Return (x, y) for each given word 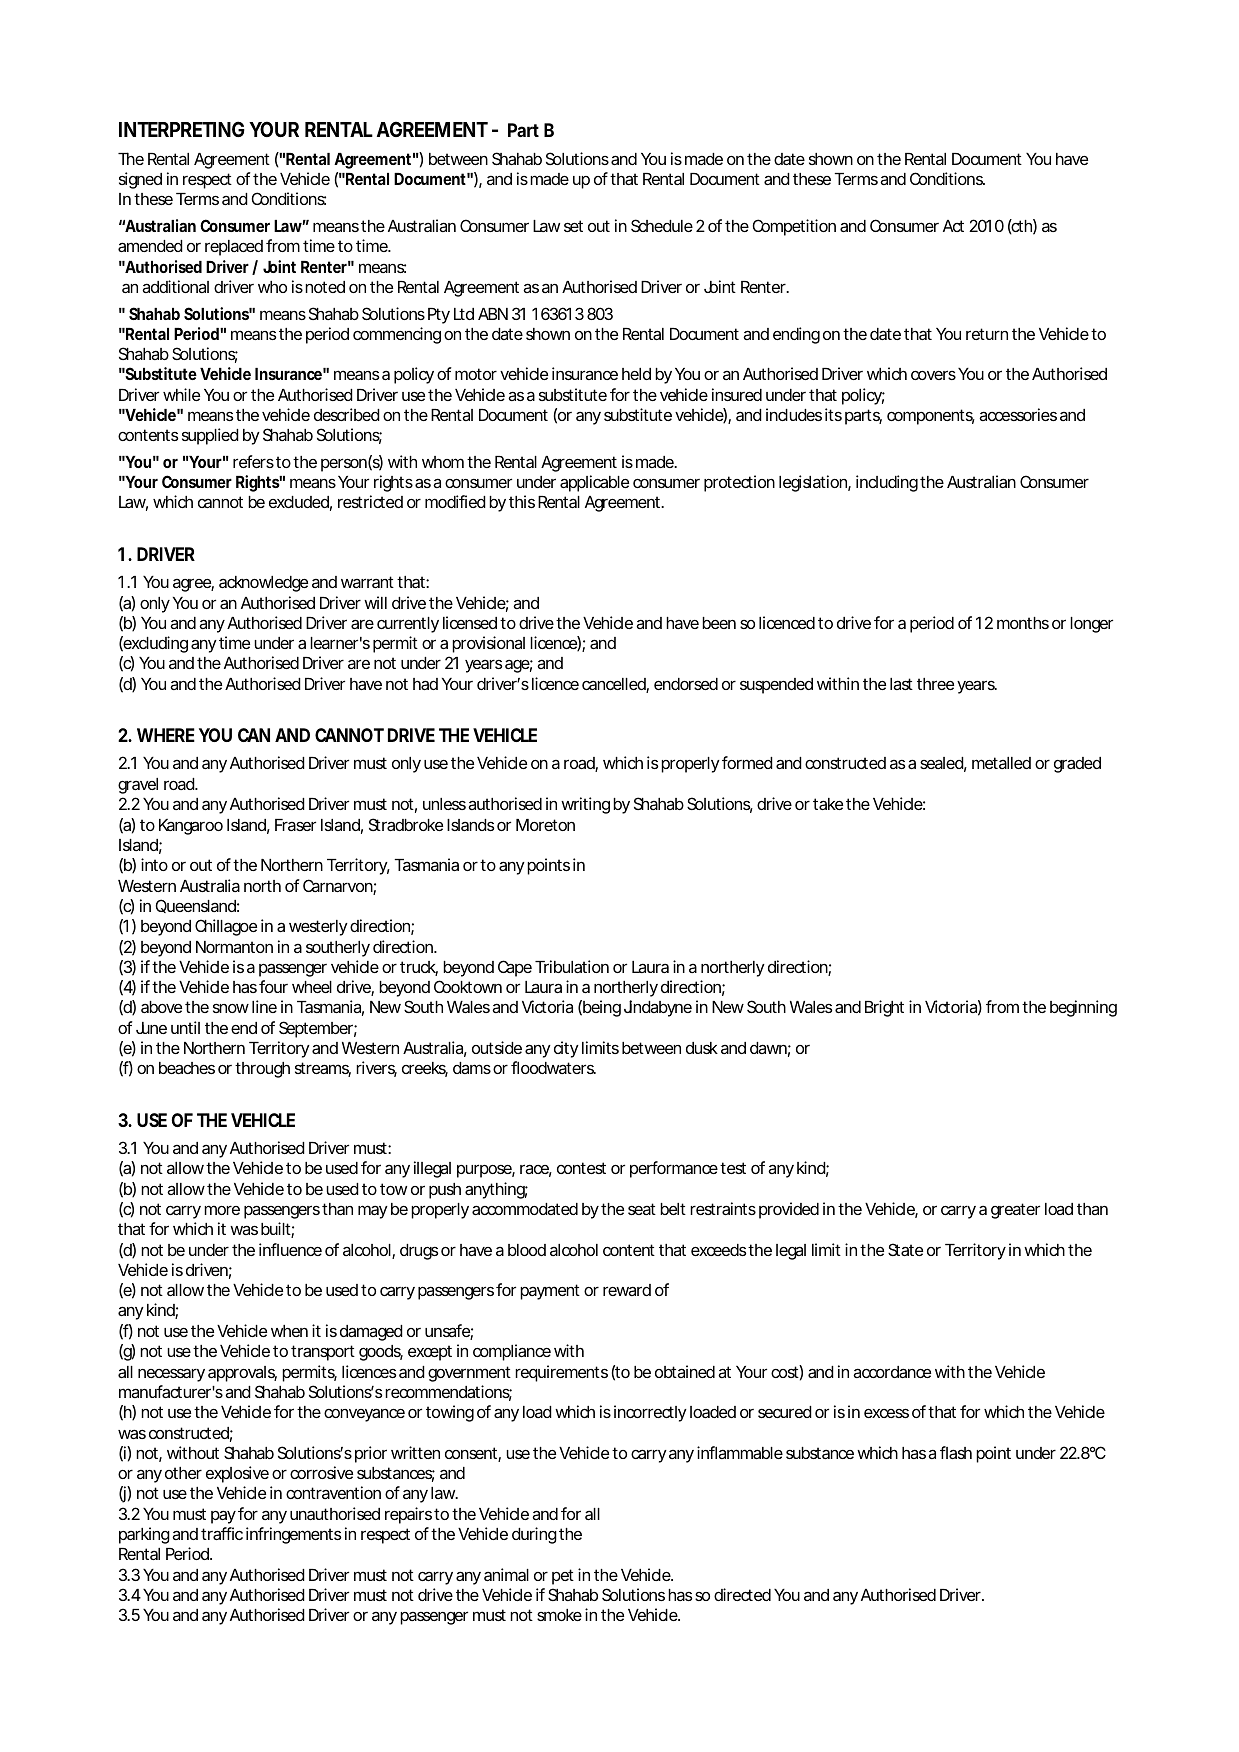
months (1023, 623)
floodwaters (553, 1067)
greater (1015, 1211)
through (262, 1070)
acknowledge (263, 584)
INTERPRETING (182, 129)
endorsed (686, 684)
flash (956, 1452)
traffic (222, 1533)
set (573, 226)
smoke (559, 1615)
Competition (794, 227)
